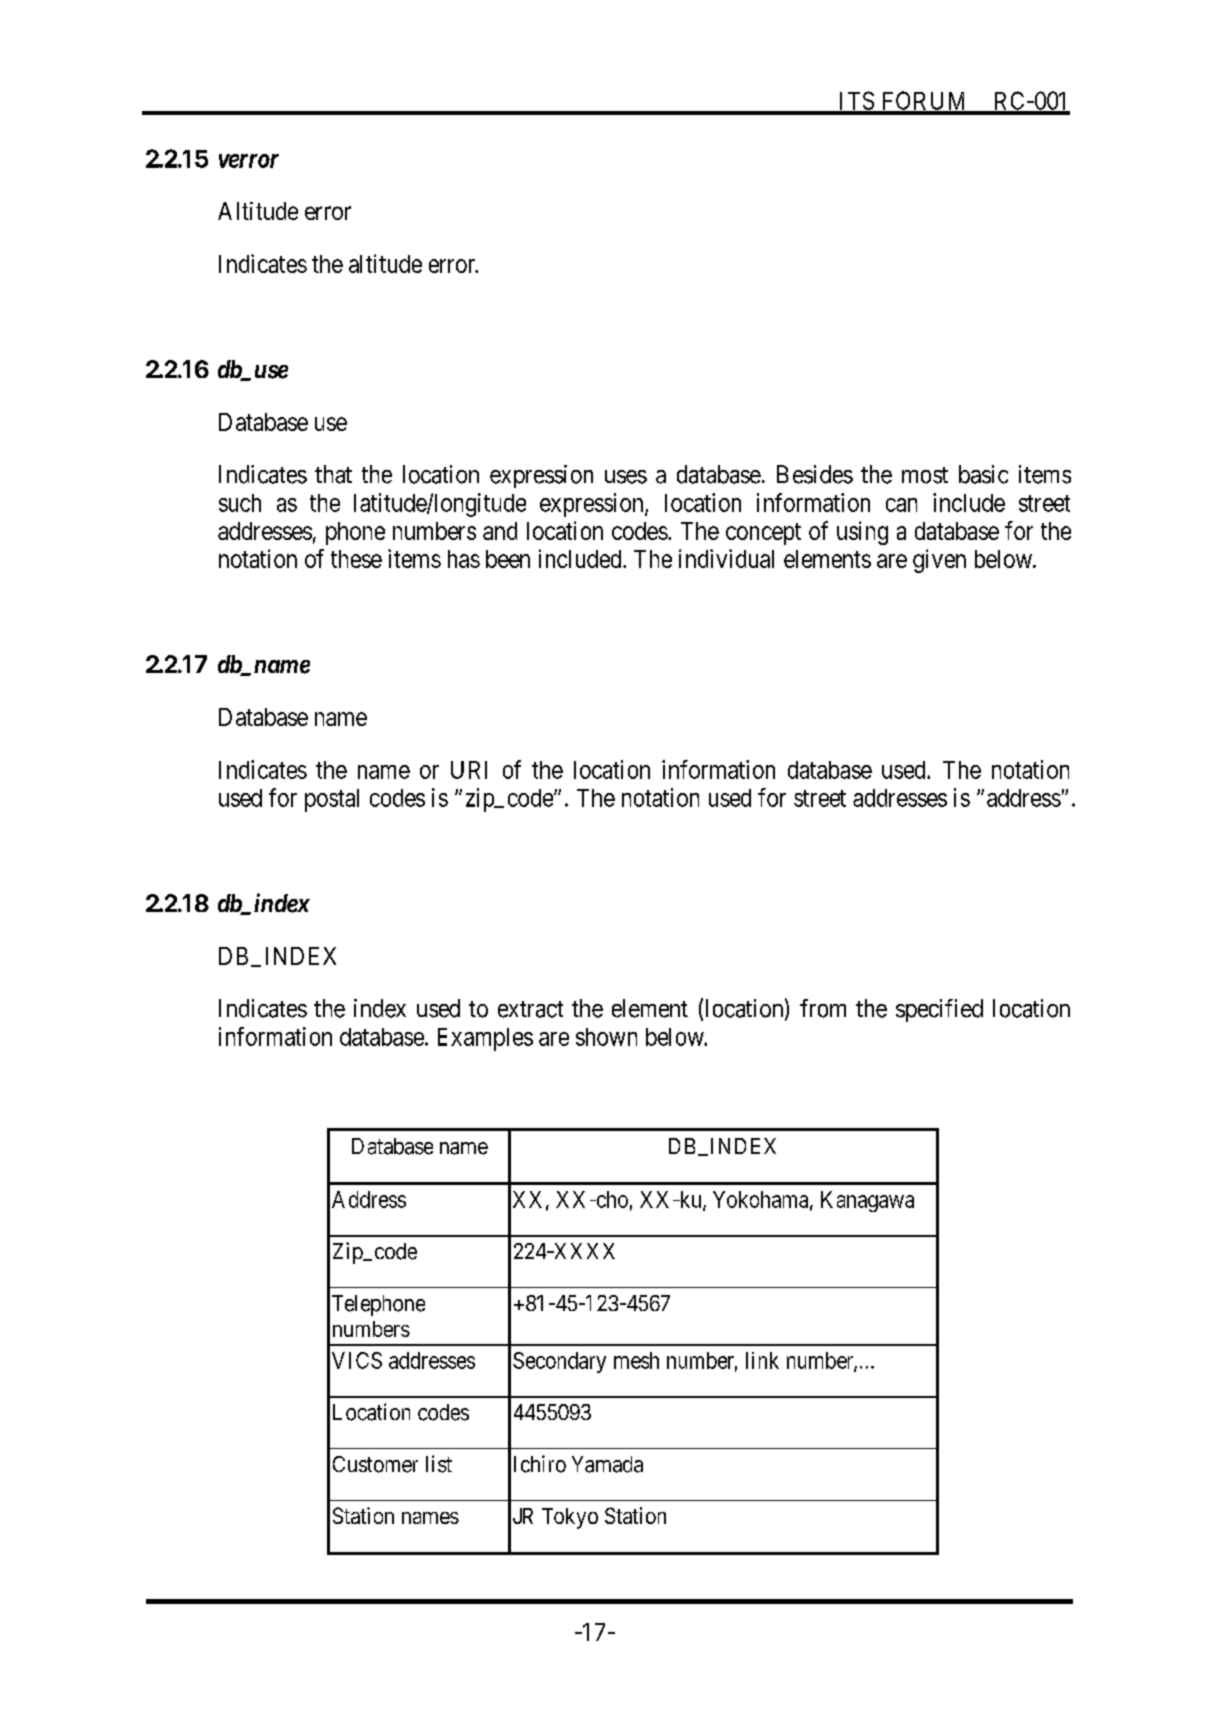  I want to click on postal, so click(332, 800).
